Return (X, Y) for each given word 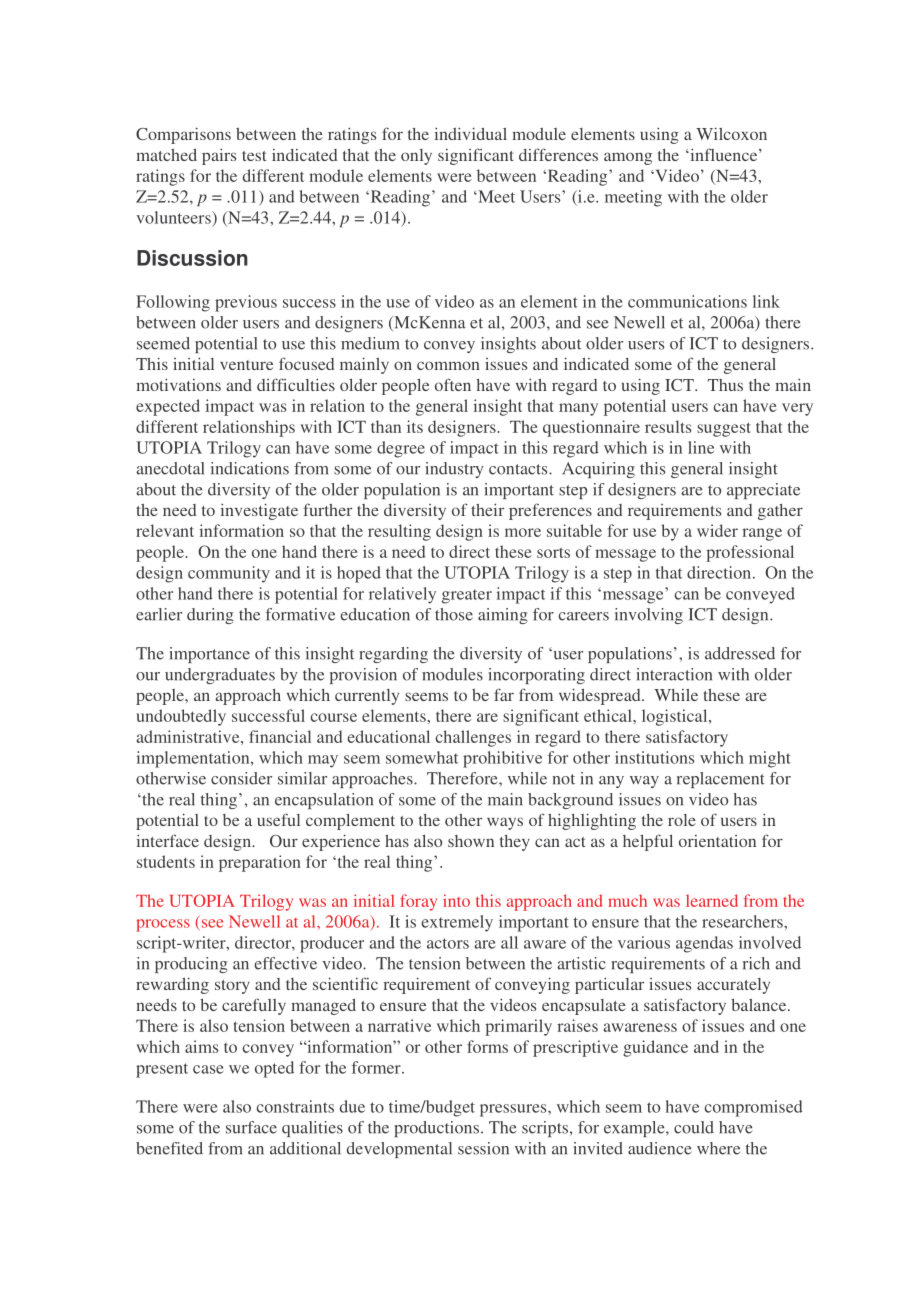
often (453, 384)
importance (210, 655)
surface (251, 1127)
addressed (740, 653)
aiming (503, 616)
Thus (725, 385)
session (483, 1148)
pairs (219, 156)
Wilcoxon (731, 133)
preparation (260, 863)
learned (712, 900)
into (456, 900)
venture (246, 365)
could (694, 1127)
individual (471, 133)
